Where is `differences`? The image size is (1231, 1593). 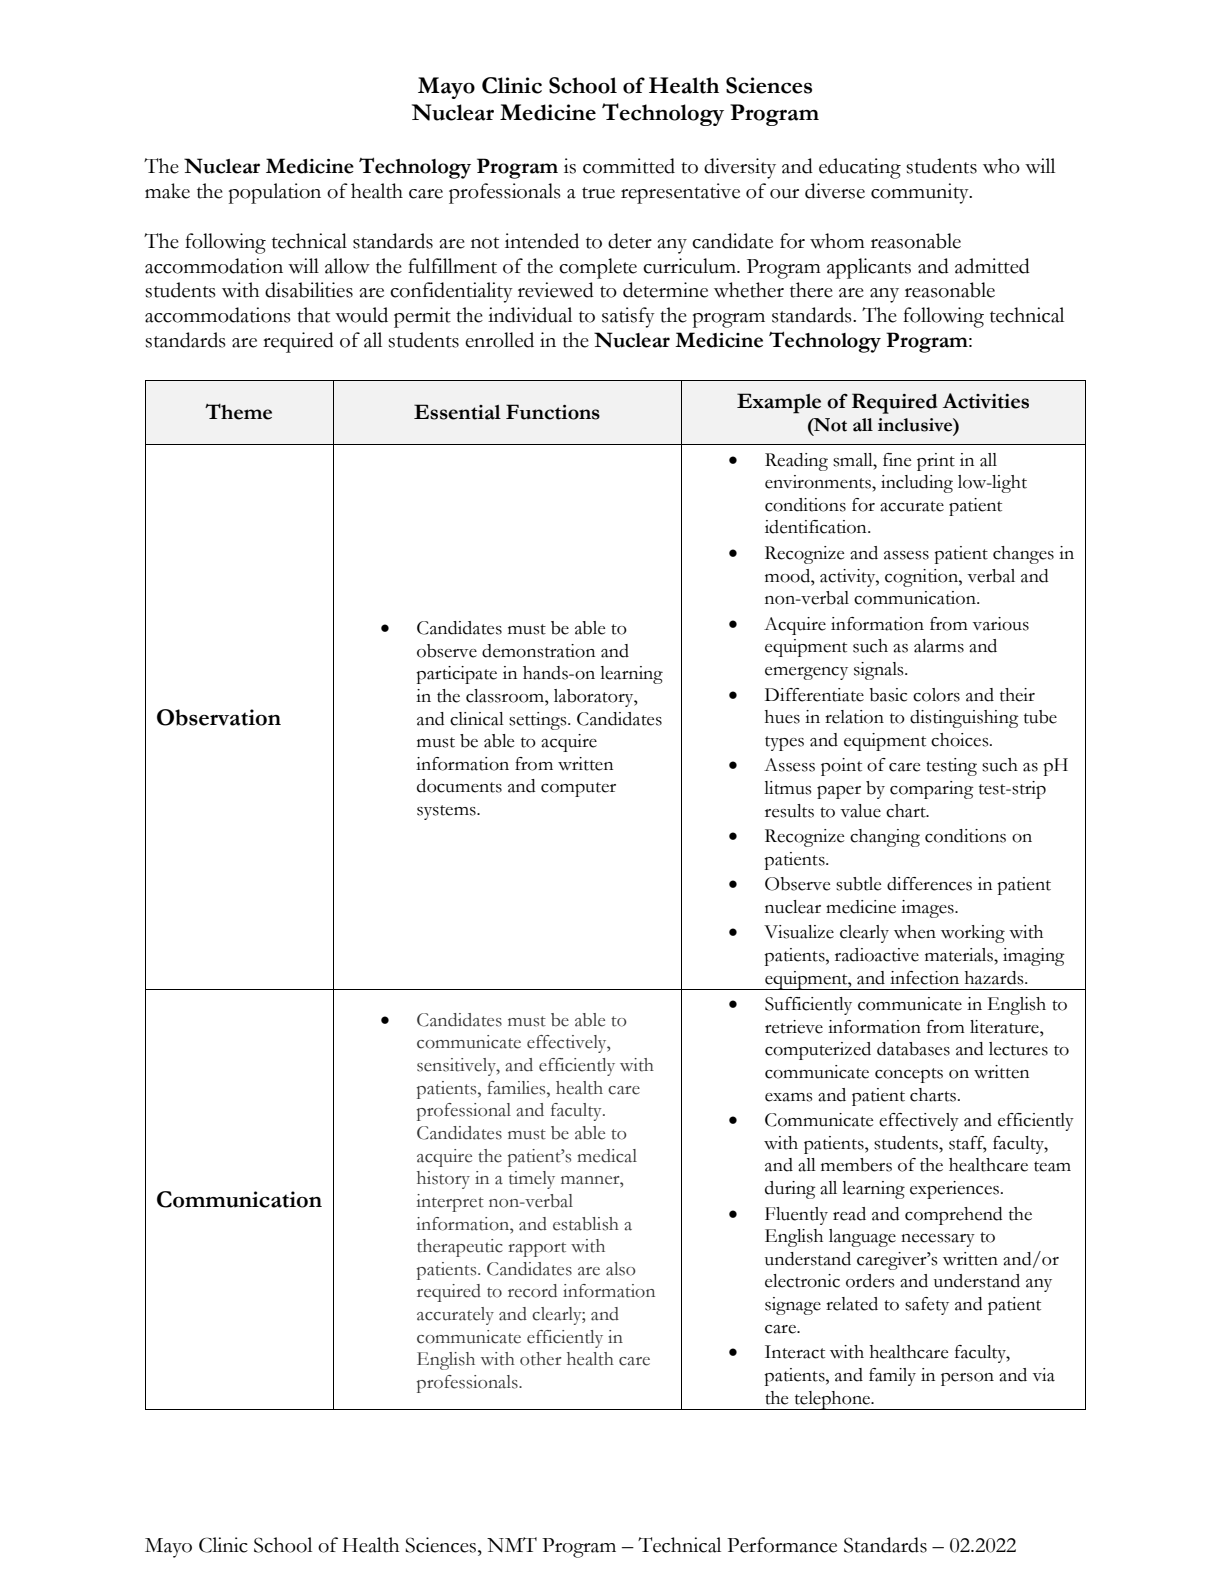 differences is located at coordinates (929, 884).
